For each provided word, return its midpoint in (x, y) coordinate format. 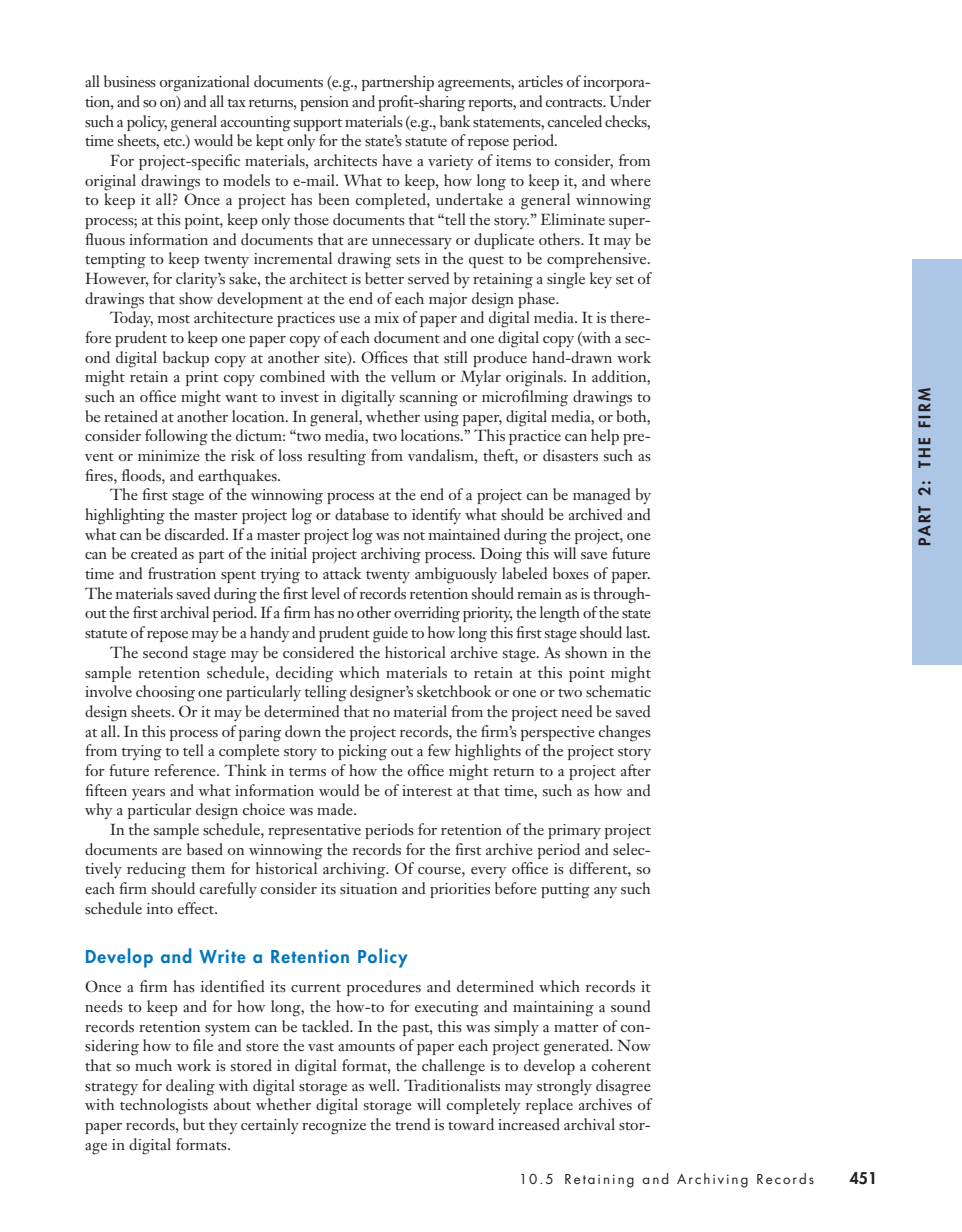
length (560, 614)
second (165, 652)
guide (390, 634)
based (205, 849)
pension (324, 103)
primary (574, 831)
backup (186, 359)
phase (538, 300)
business (130, 81)
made (336, 809)
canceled (575, 121)
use (349, 320)
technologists (164, 1106)
